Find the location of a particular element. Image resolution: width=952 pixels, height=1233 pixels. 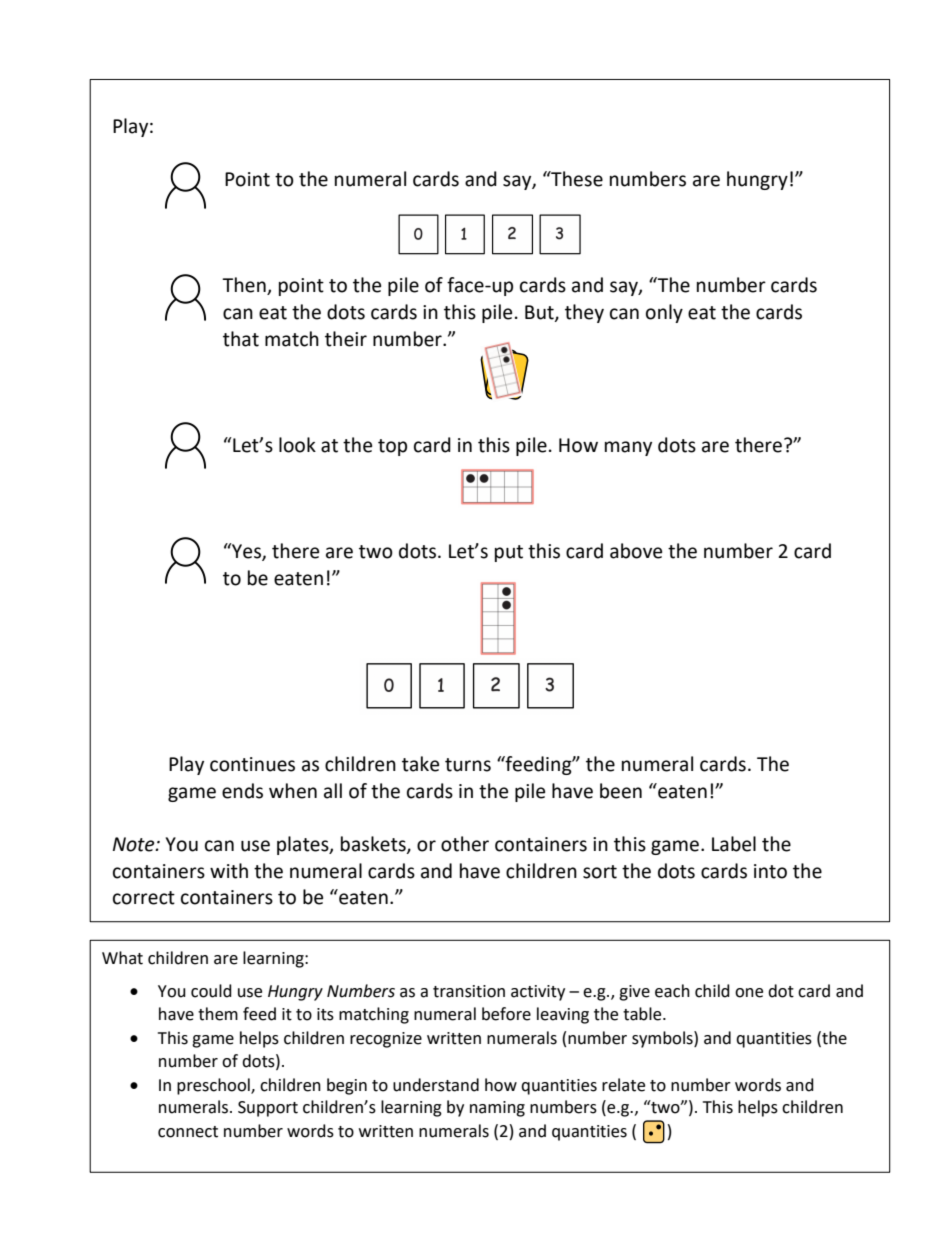

other is located at coordinates (465, 844).
